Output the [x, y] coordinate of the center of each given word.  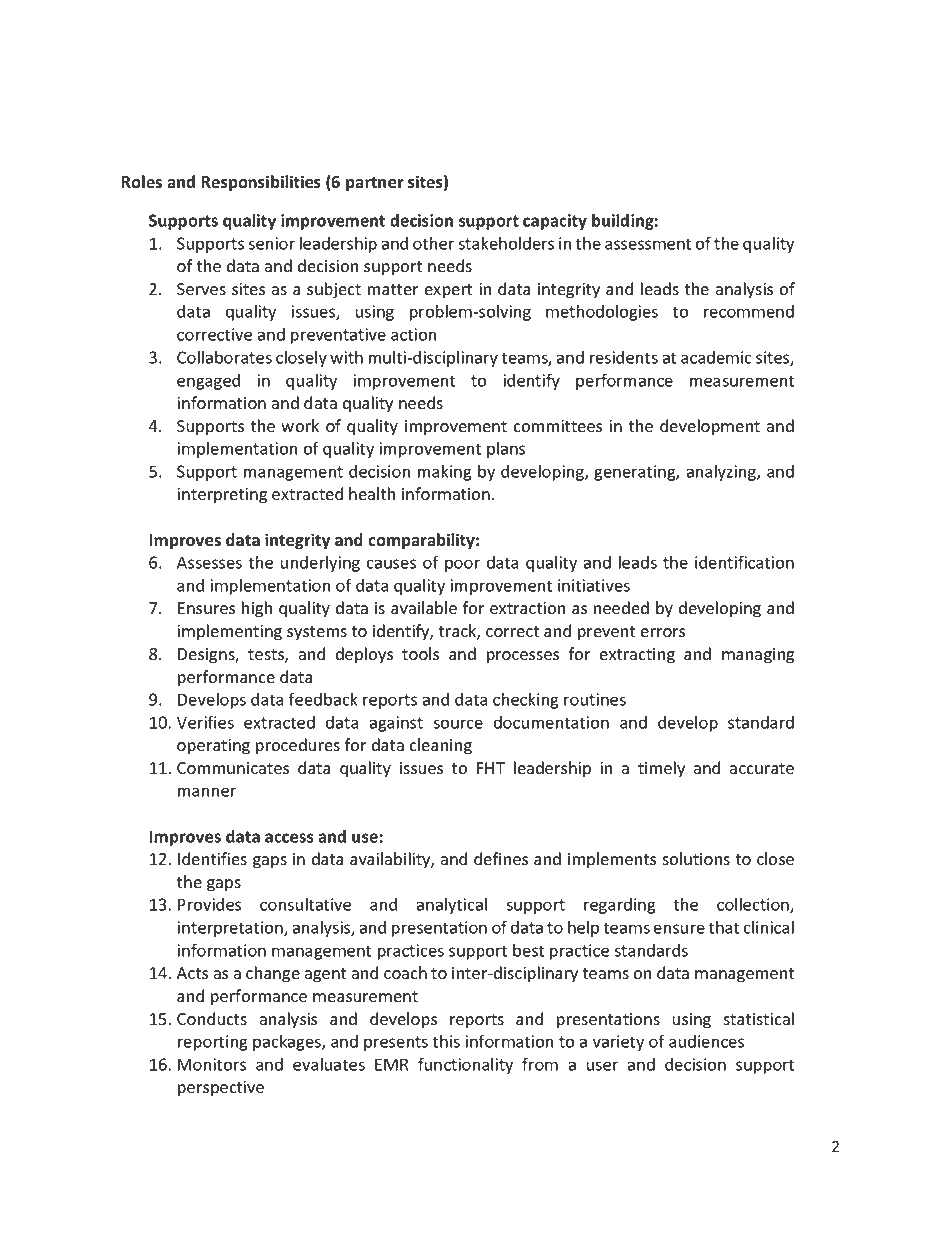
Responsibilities [261, 183]
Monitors [212, 1064]
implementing [229, 632]
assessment [648, 244]
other [434, 243]
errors [663, 633]
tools [420, 654]
